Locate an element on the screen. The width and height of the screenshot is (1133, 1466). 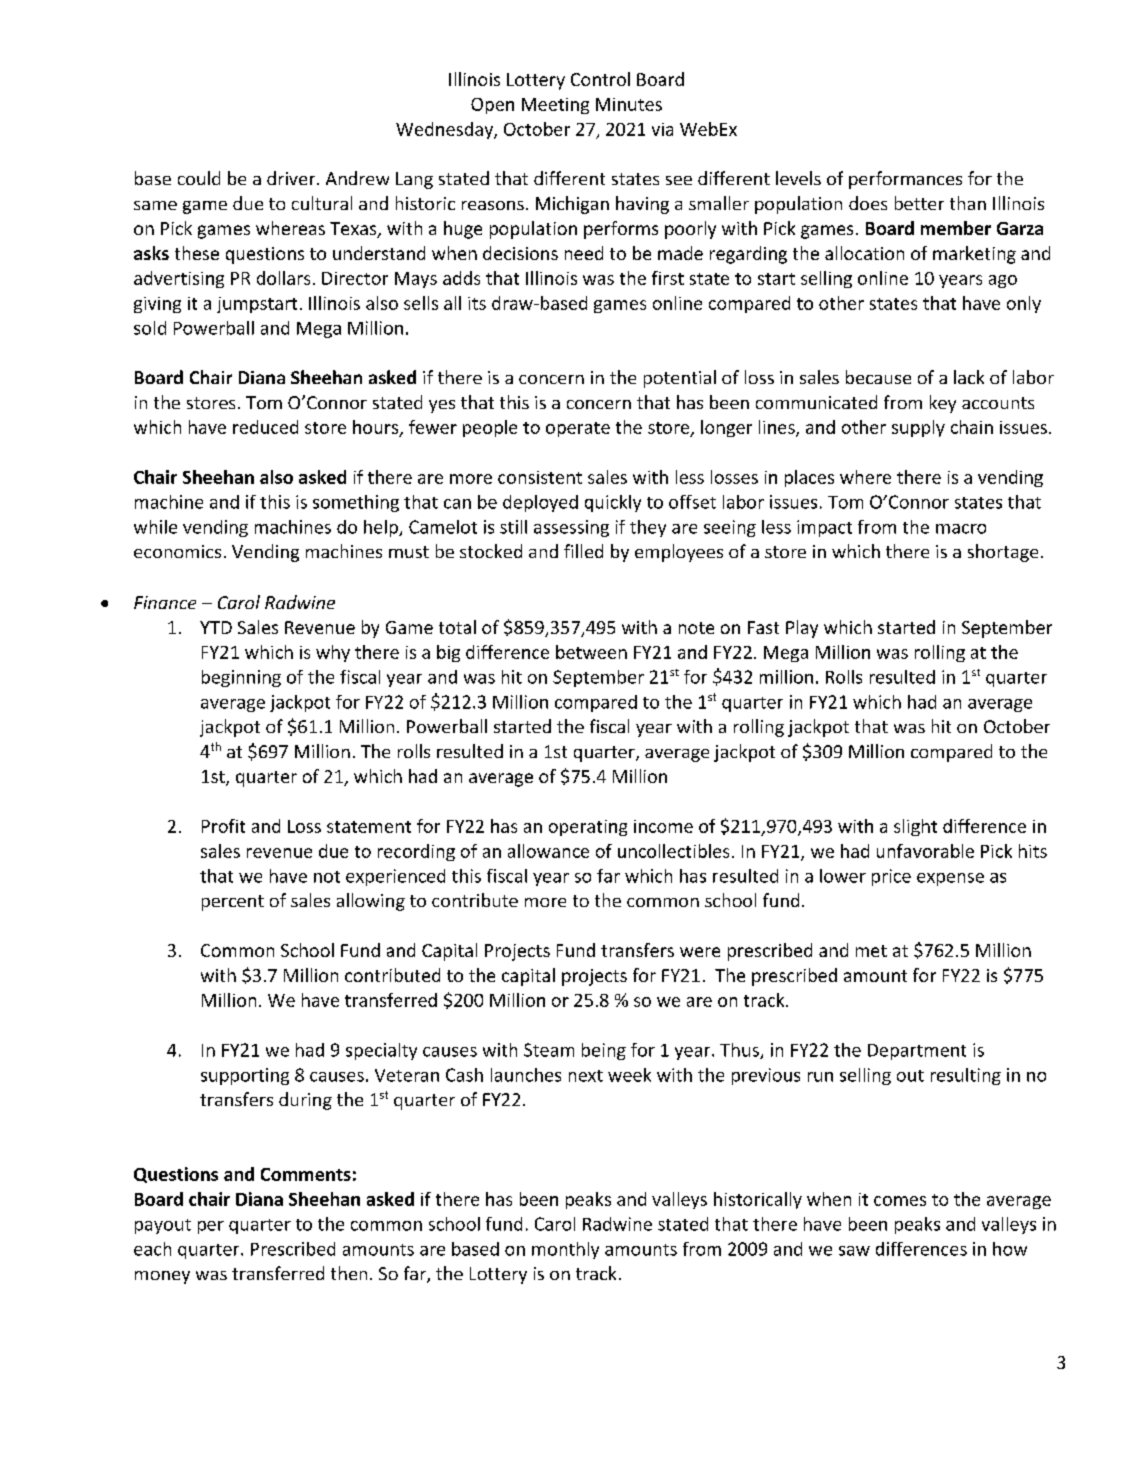
Department is located at coordinates (917, 1052).
